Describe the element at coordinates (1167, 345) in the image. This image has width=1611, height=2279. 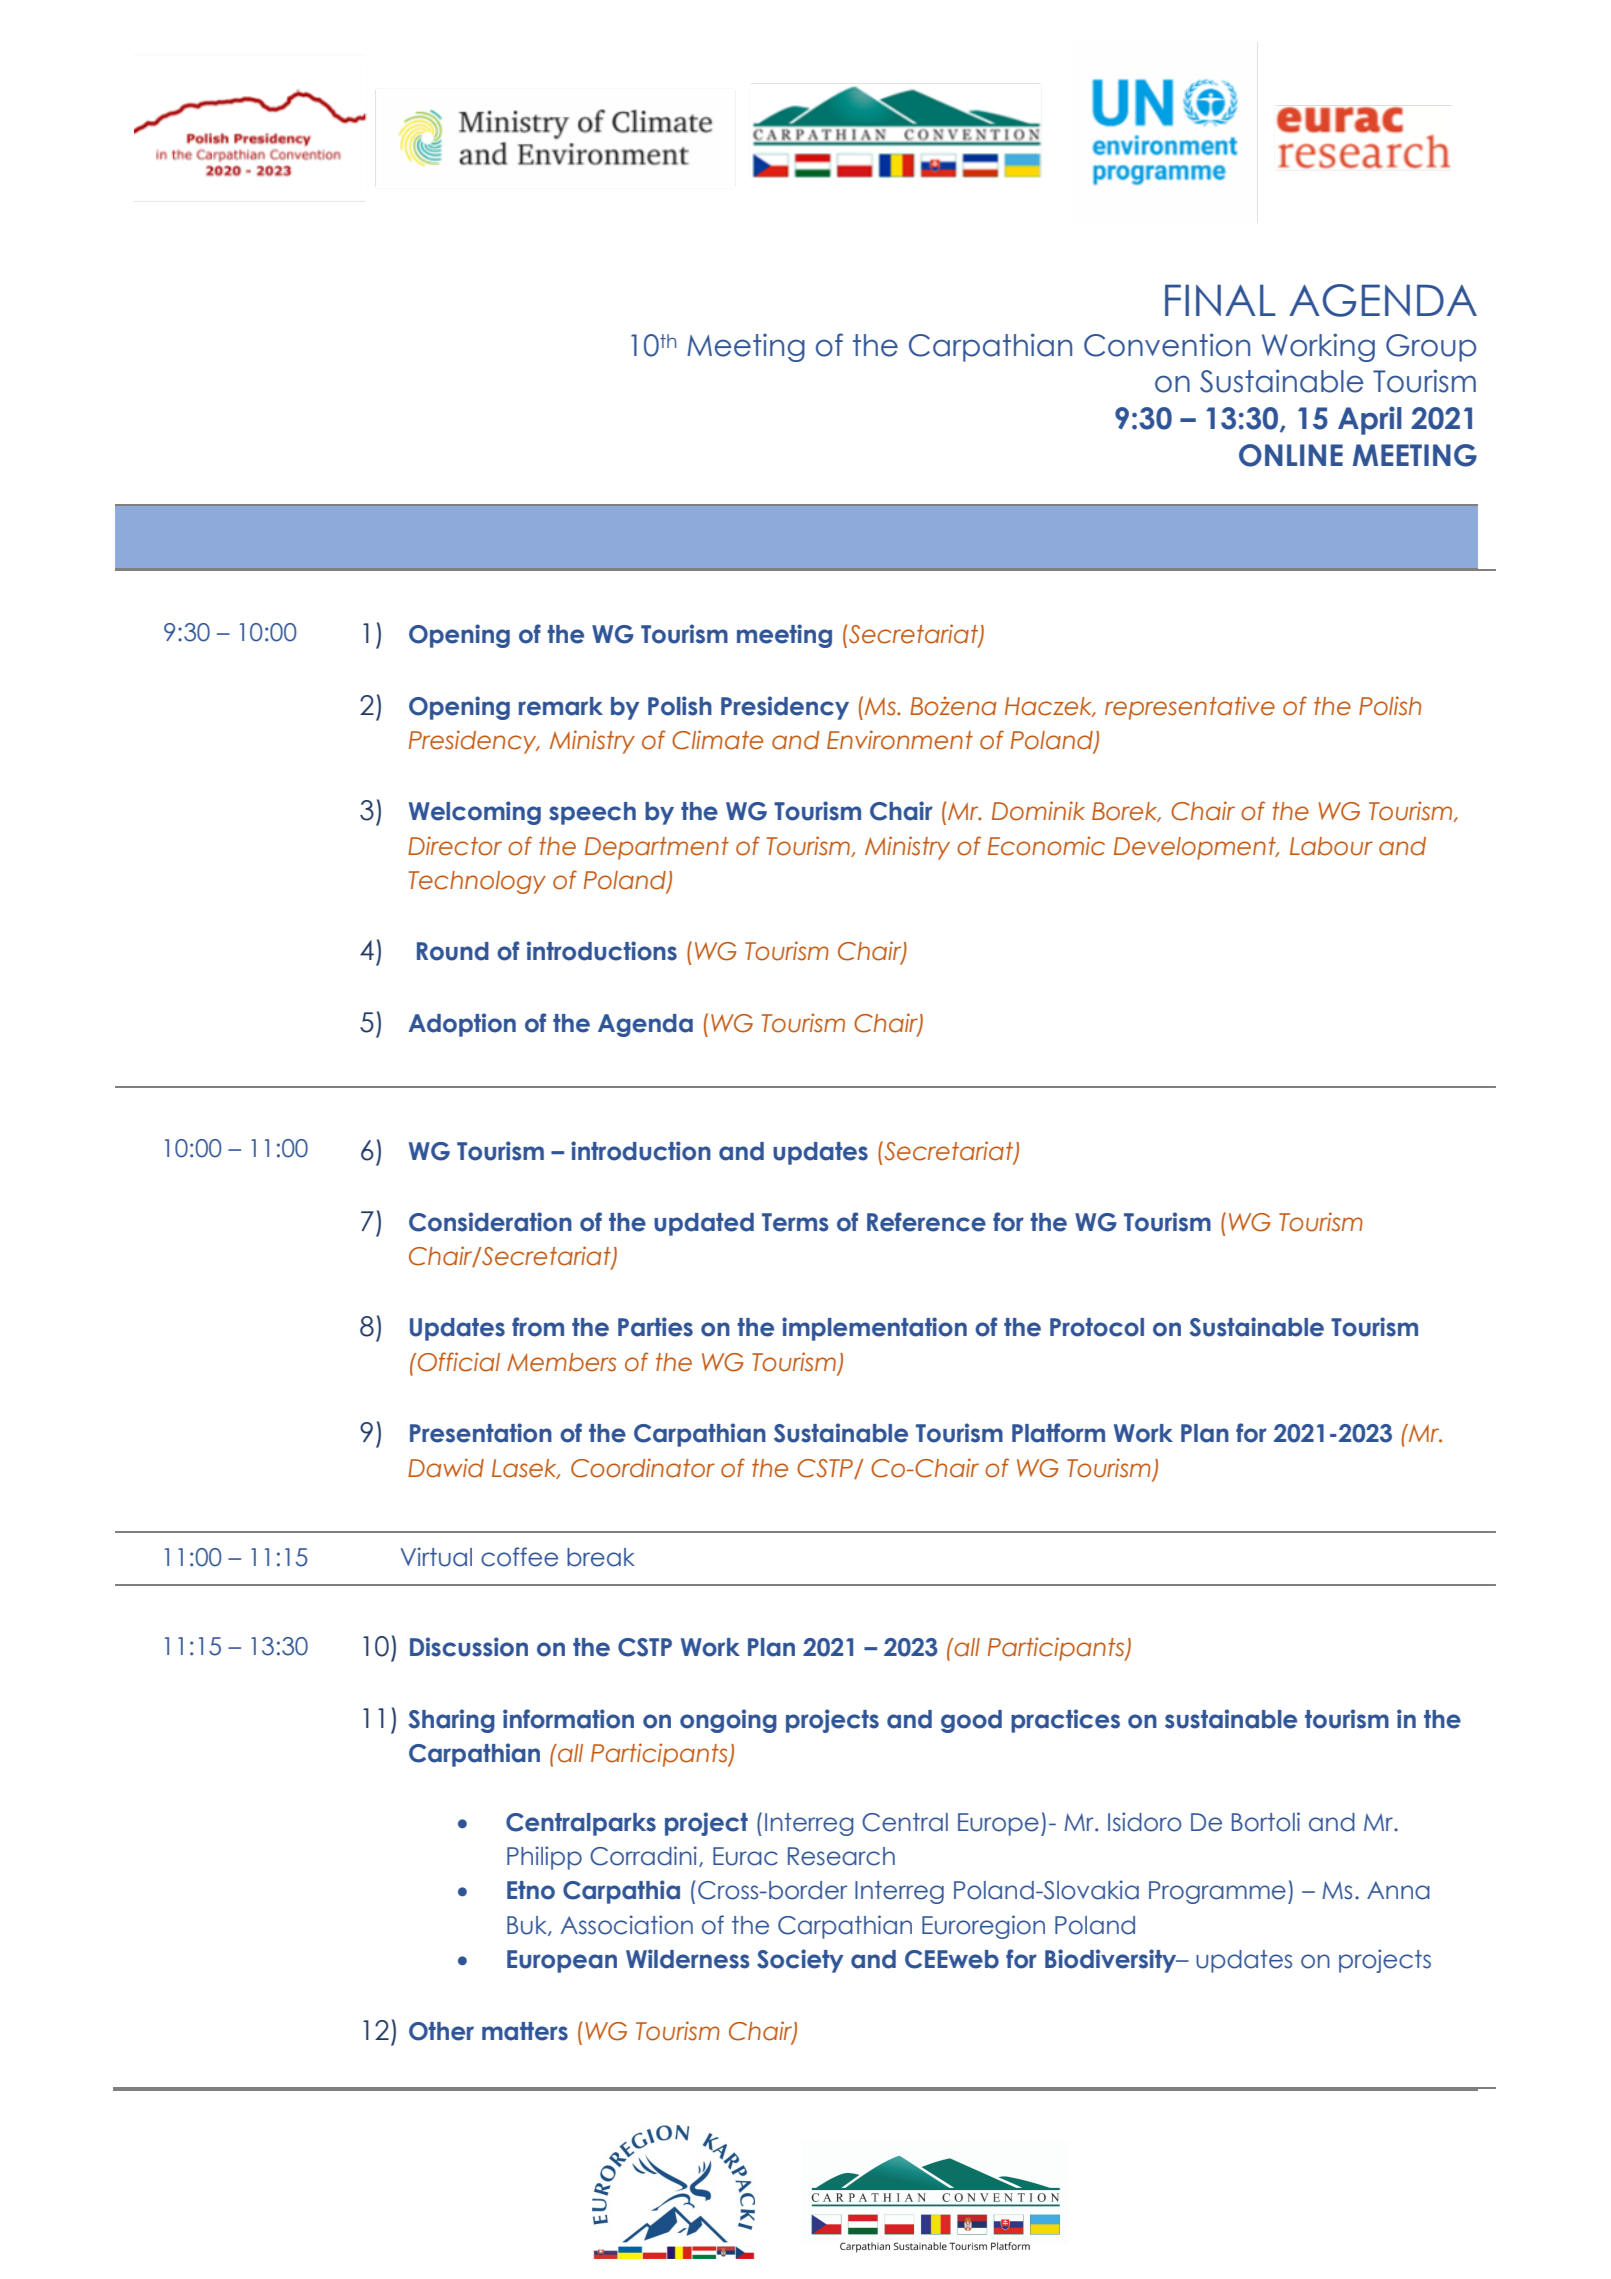
I see `Convention` at that location.
